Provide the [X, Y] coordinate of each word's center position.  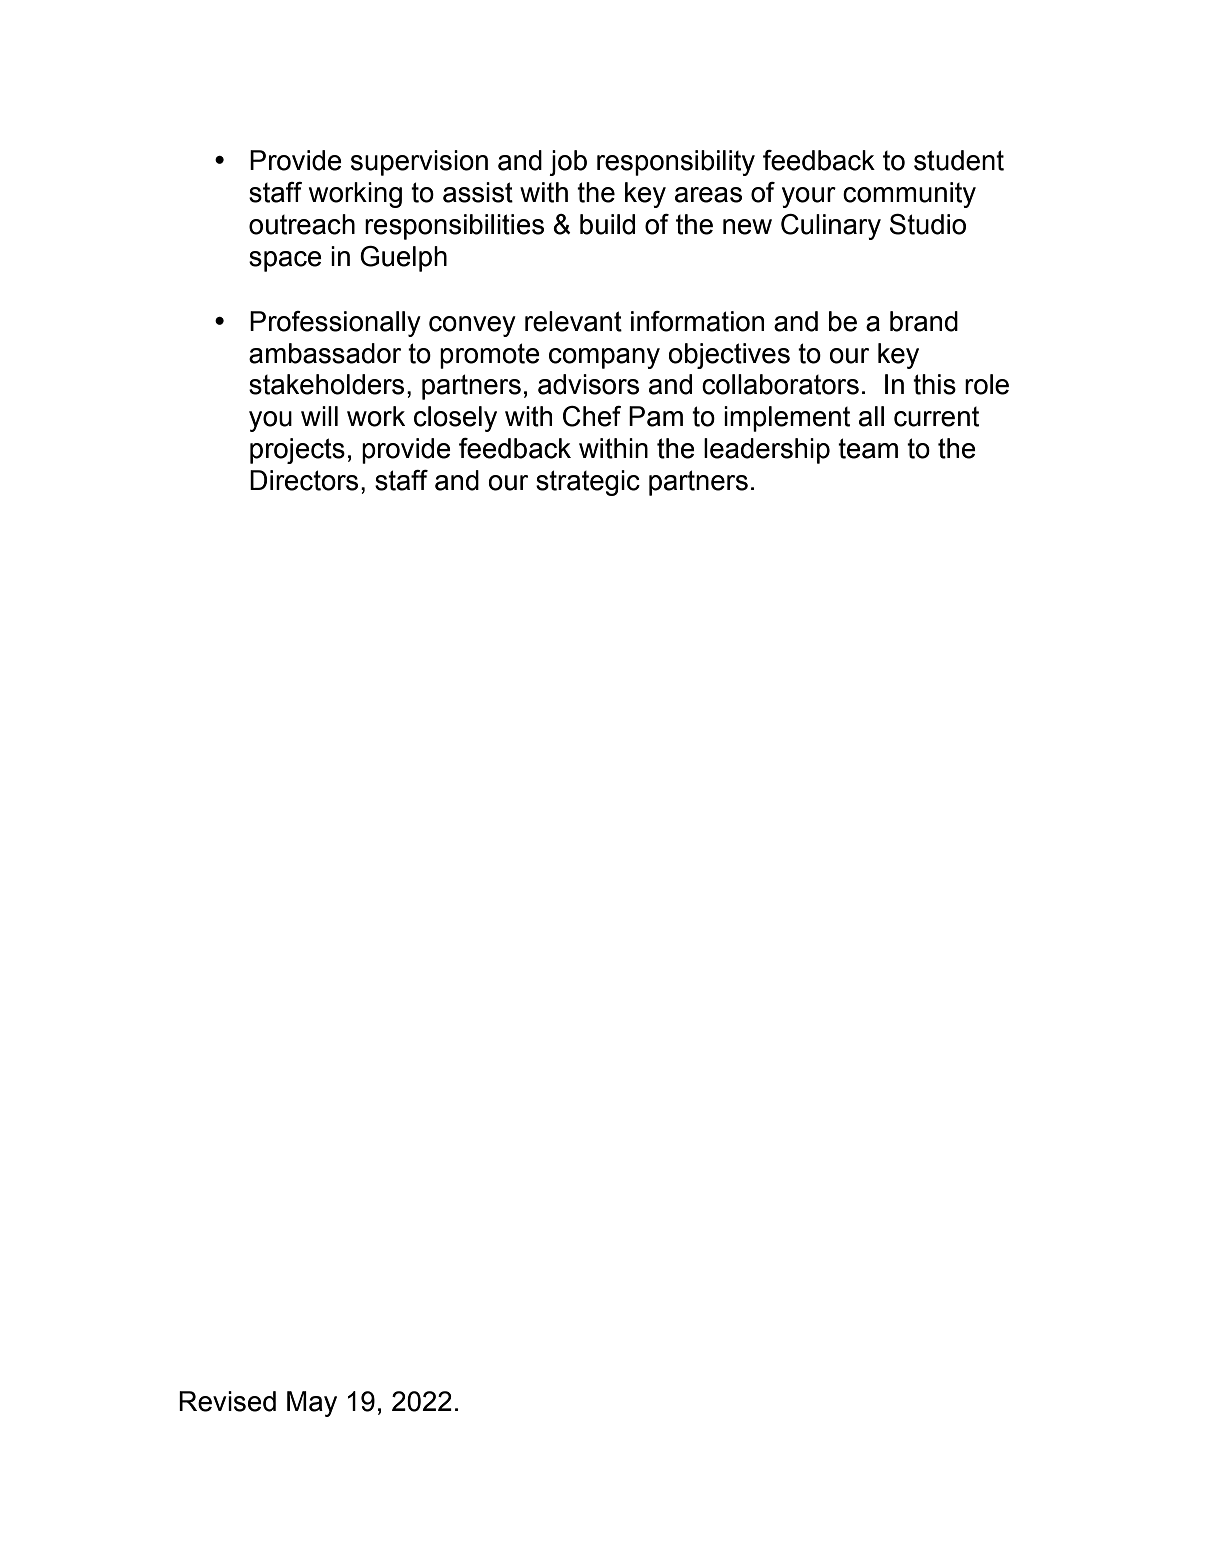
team [868, 448]
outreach [302, 224]
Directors [304, 480]
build [607, 224]
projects [297, 451]
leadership [767, 451]
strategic [588, 483]
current [936, 417]
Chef [592, 416]
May [312, 1404]
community [909, 195]
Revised [227, 1401]
